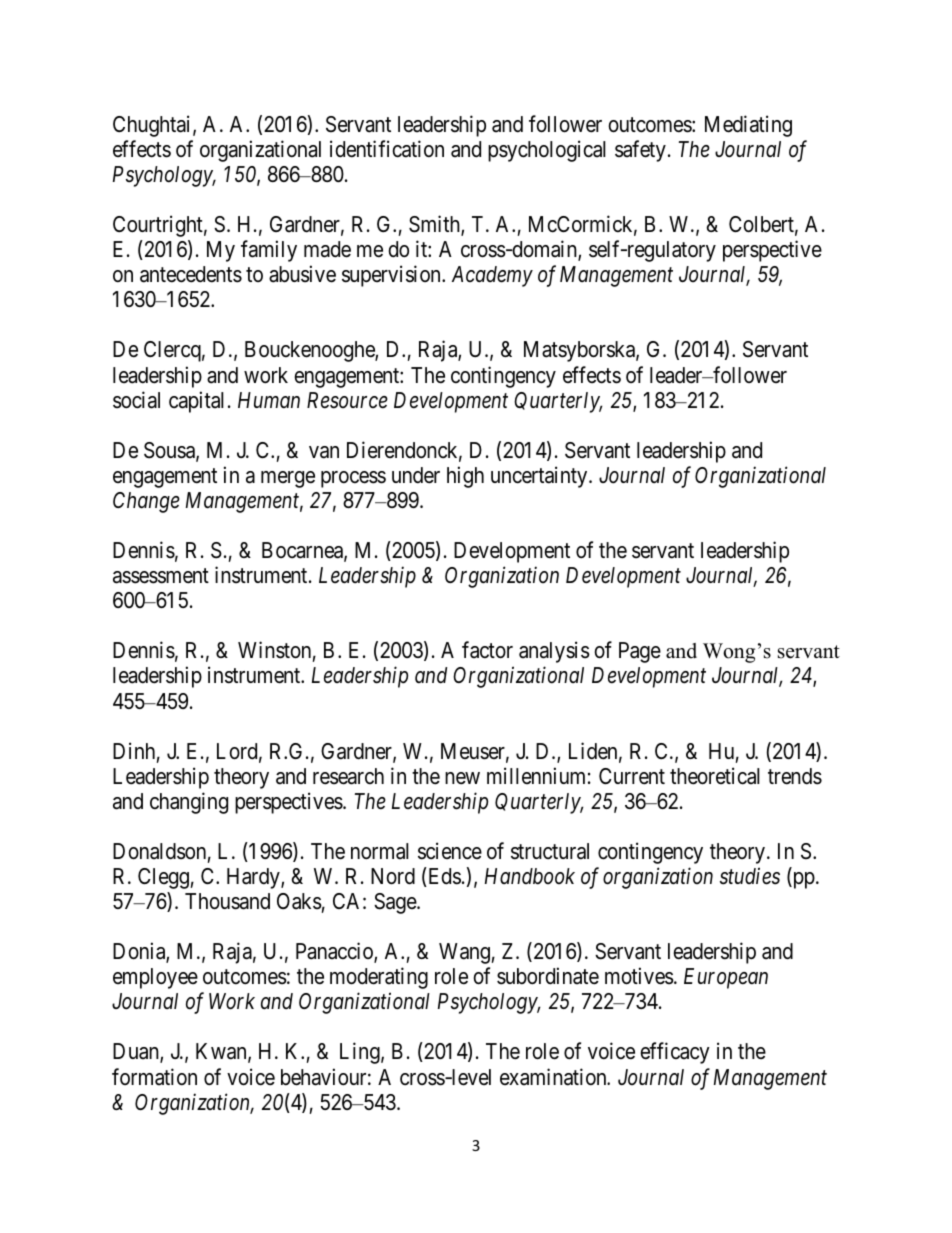 The image size is (952, 1233). I want to click on uncertainty, so click(540, 477).
